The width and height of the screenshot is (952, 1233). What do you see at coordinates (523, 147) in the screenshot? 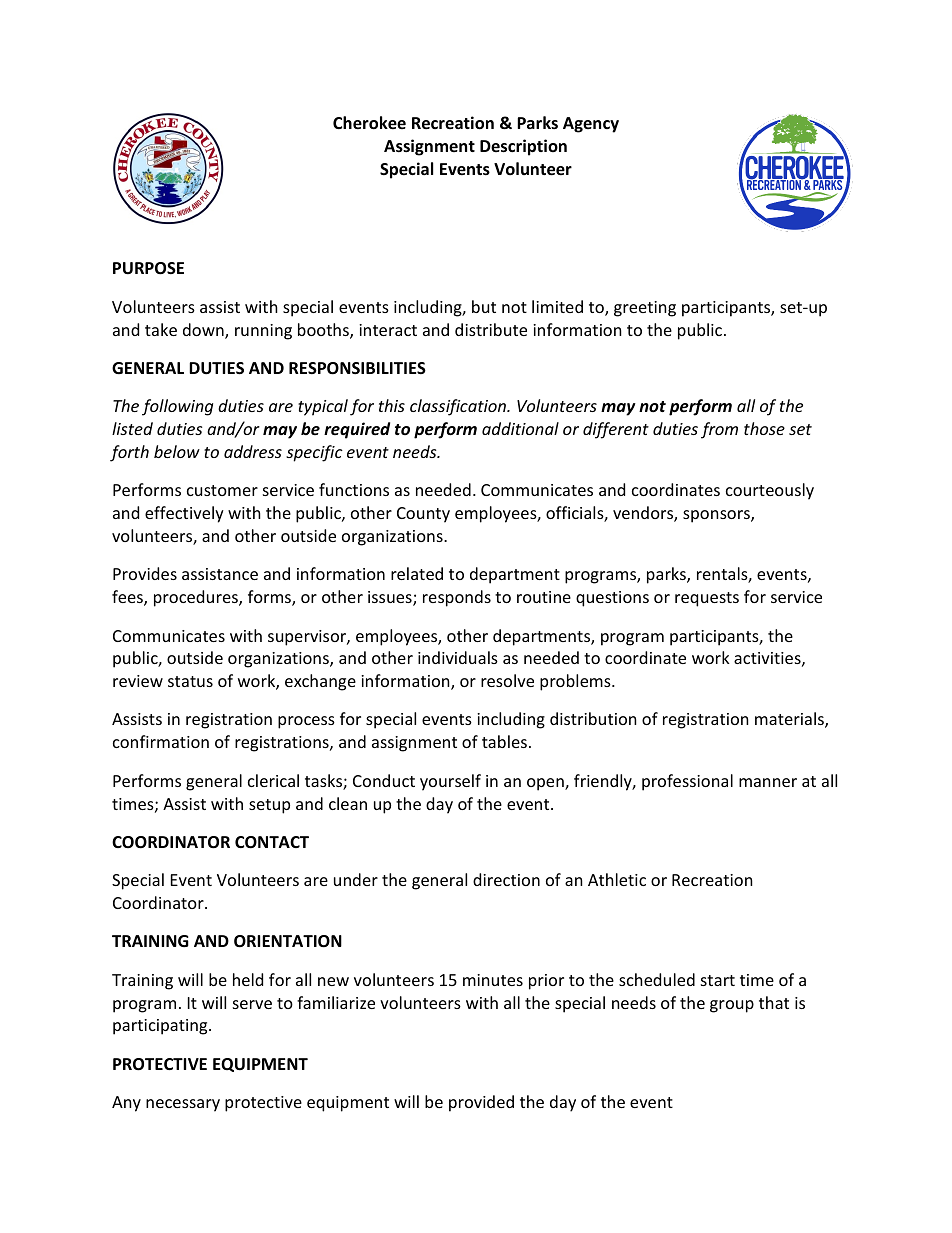
I see `Description` at bounding box center [523, 147].
